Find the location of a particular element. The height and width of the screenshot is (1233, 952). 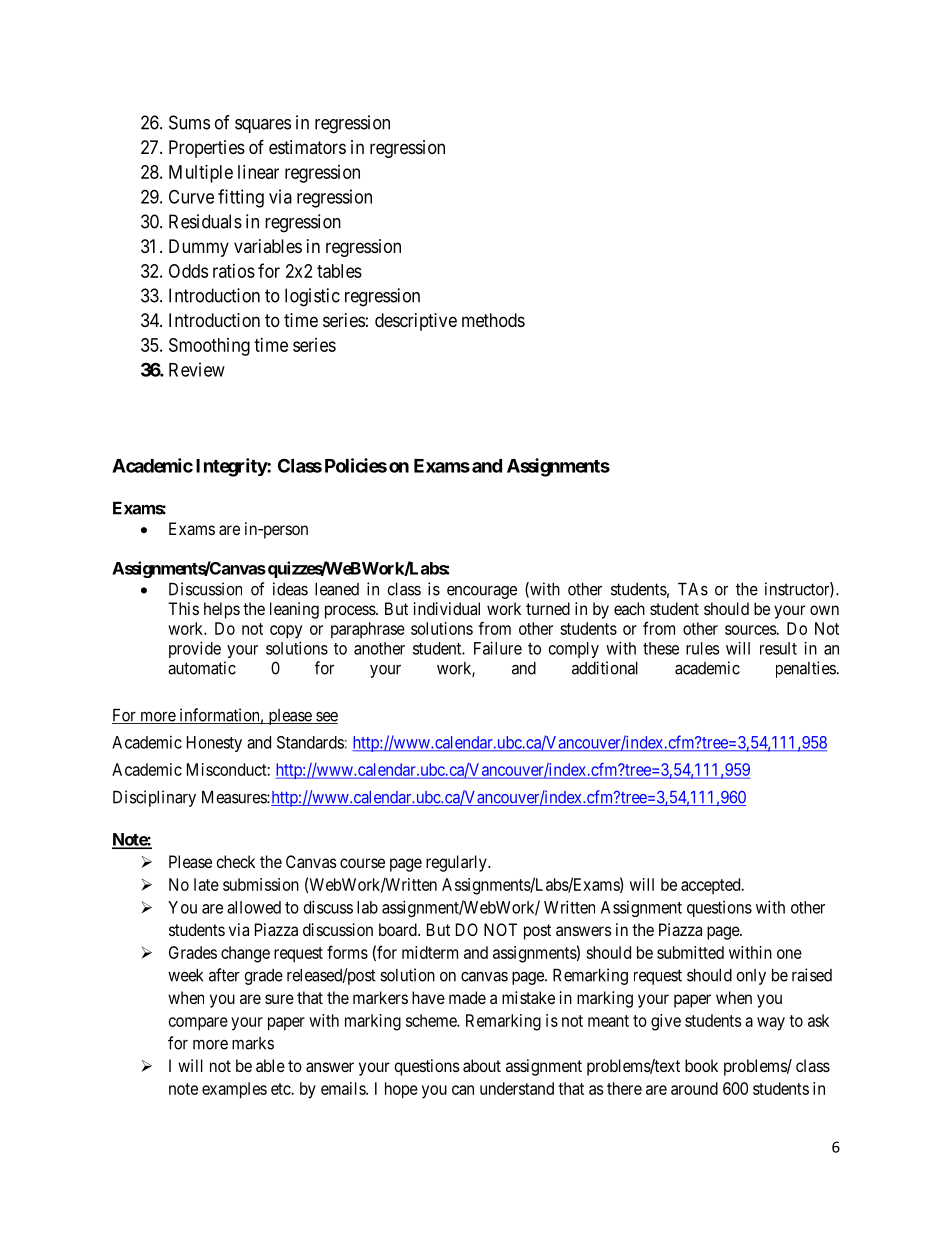

marks is located at coordinates (253, 1043).
